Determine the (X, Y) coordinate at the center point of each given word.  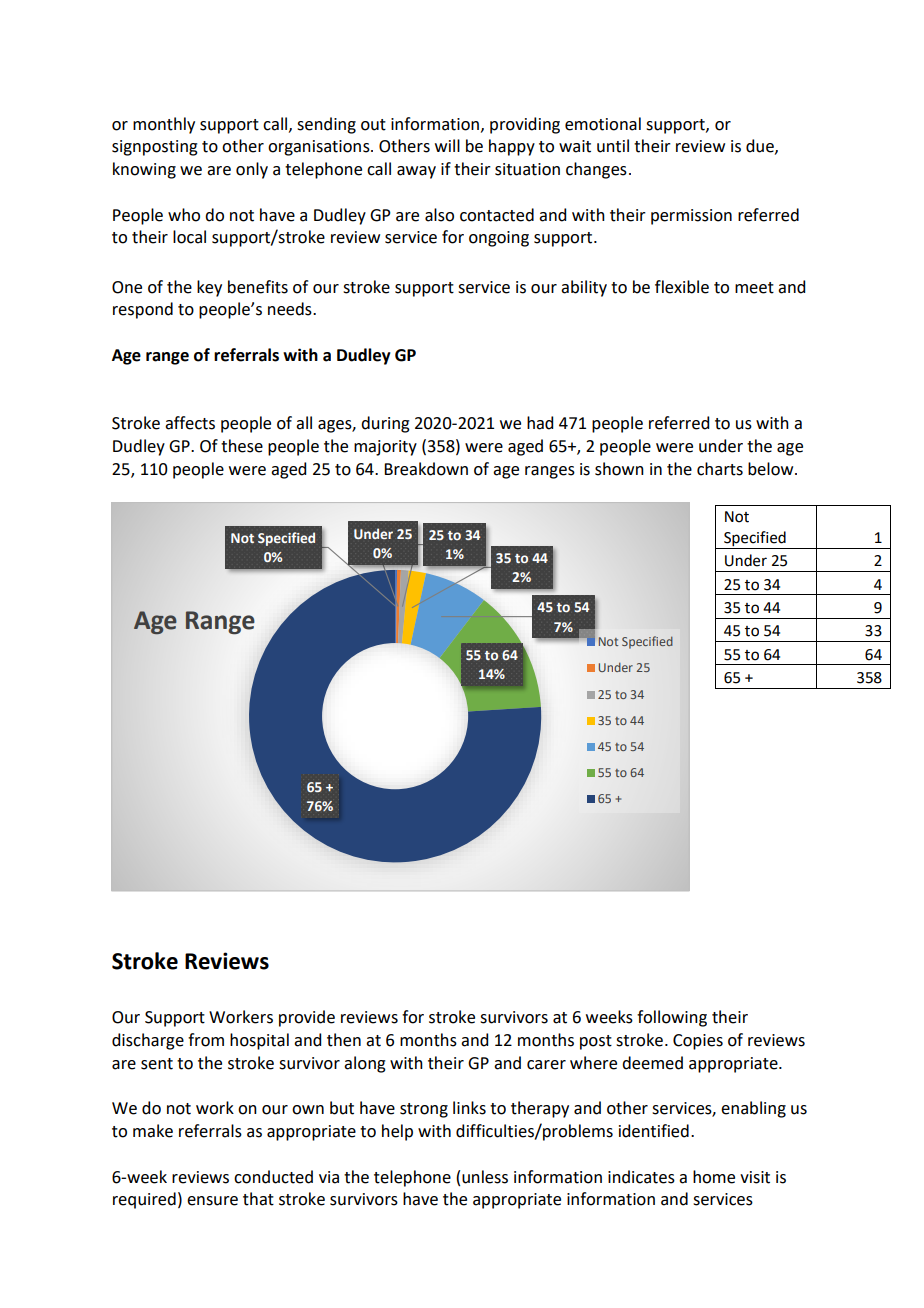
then (344, 1040)
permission (691, 217)
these (242, 446)
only (252, 170)
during (385, 424)
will (447, 145)
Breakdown (426, 469)
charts (720, 469)
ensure (212, 1201)
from (206, 1040)
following (672, 1018)
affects (190, 423)
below (772, 469)
